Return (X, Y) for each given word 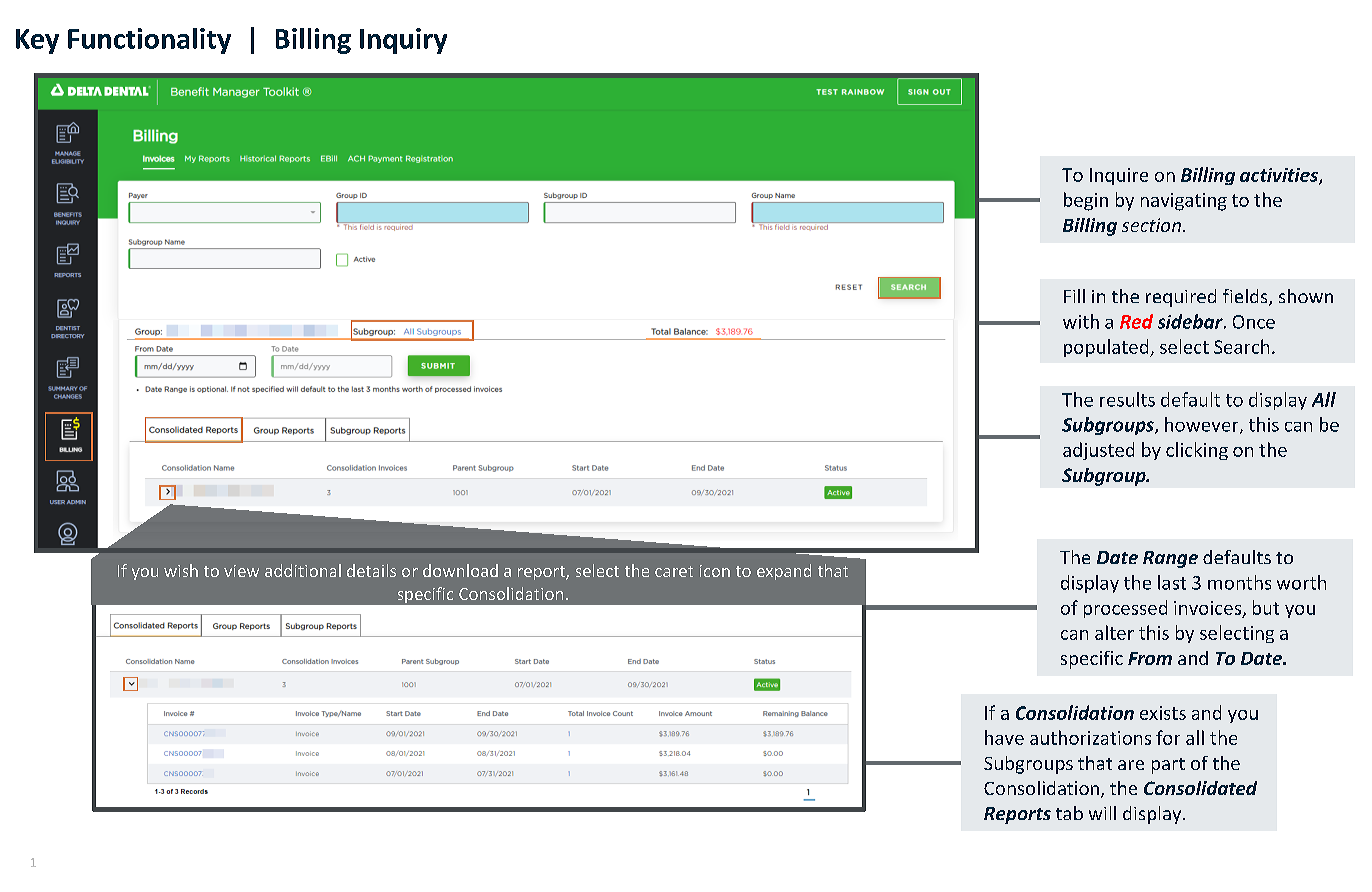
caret (674, 571)
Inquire (1119, 176)
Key (37, 41)
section (1151, 225)
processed (1125, 609)
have (1004, 737)
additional (303, 570)
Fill (1074, 296)
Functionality (149, 41)
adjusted (1098, 451)
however (1203, 425)
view (241, 571)
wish (181, 570)
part (1168, 766)
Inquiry (403, 41)
